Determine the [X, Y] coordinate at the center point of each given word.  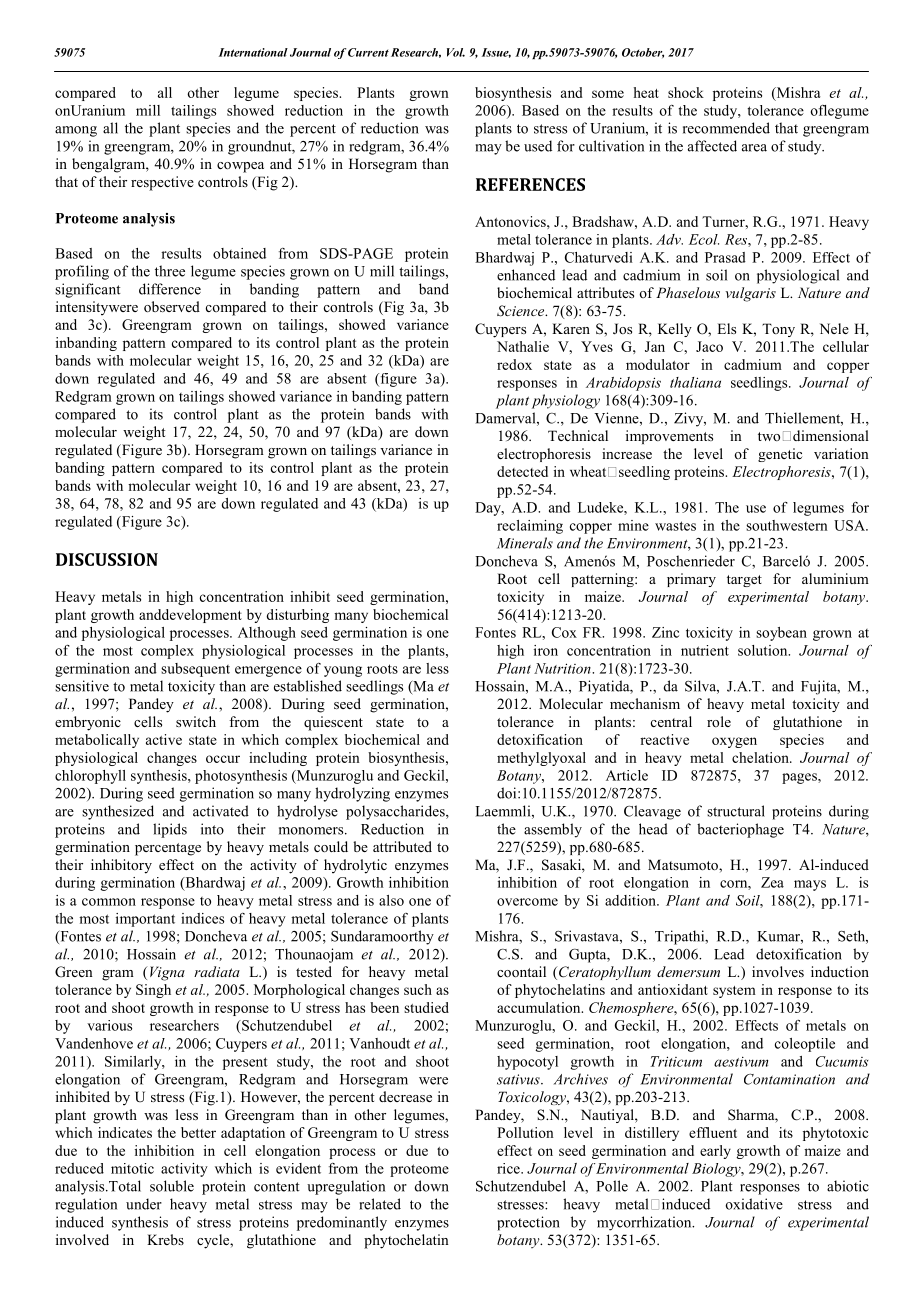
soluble [172, 1186]
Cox [564, 632]
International [253, 52]
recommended [726, 128]
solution [764, 650]
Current [368, 52]
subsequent [195, 670]
